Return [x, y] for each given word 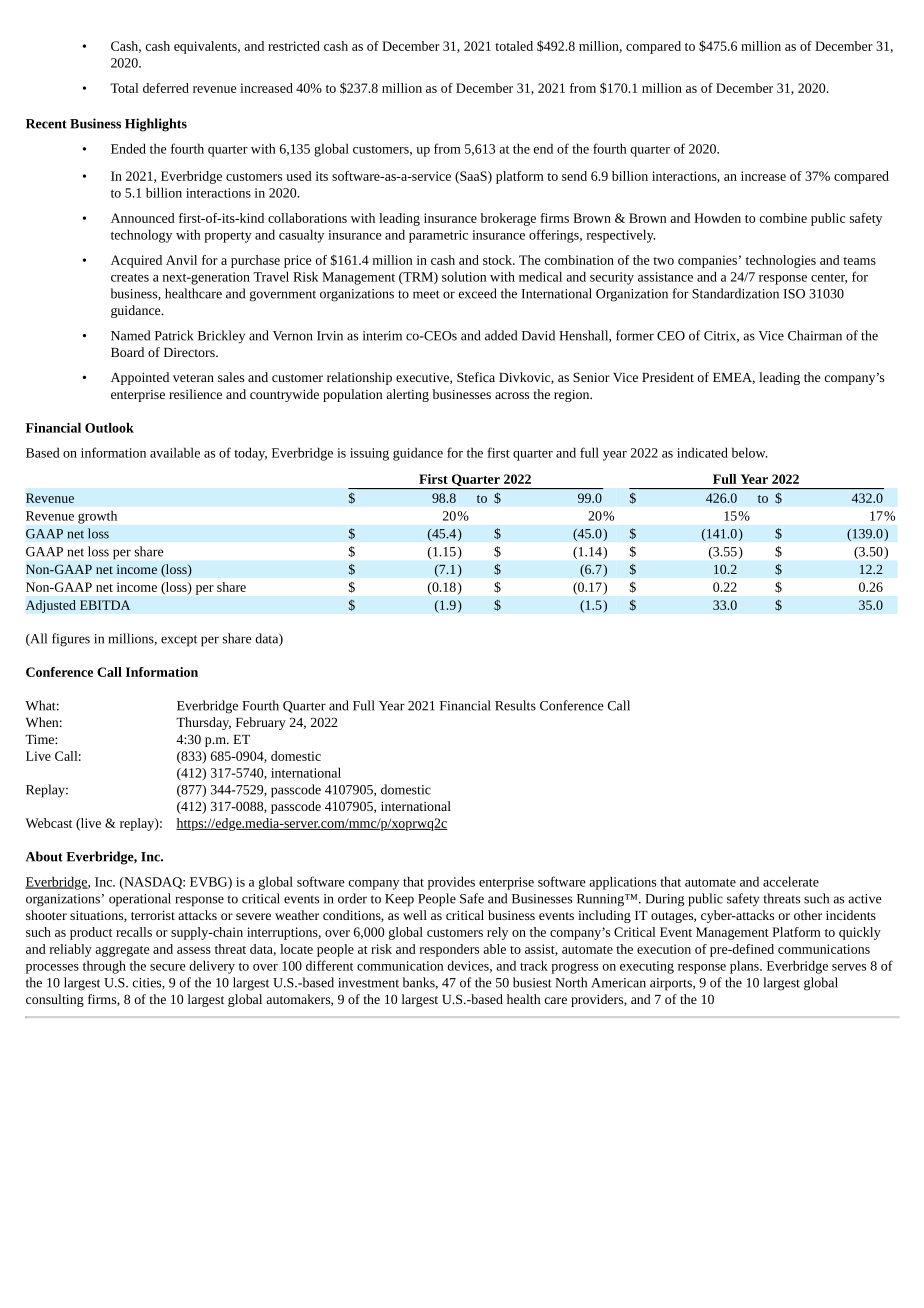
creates [130, 277]
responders [449, 950]
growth [97, 517]
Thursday [203, 723]
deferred [166, 88]
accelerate [791, 881]
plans [745, 967]
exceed [478, 293]
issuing [369, 454]
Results [515, 705]
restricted [294, 46]
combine [783, 218]
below [749, 452]
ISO [794, 294]
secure [168, 967]
